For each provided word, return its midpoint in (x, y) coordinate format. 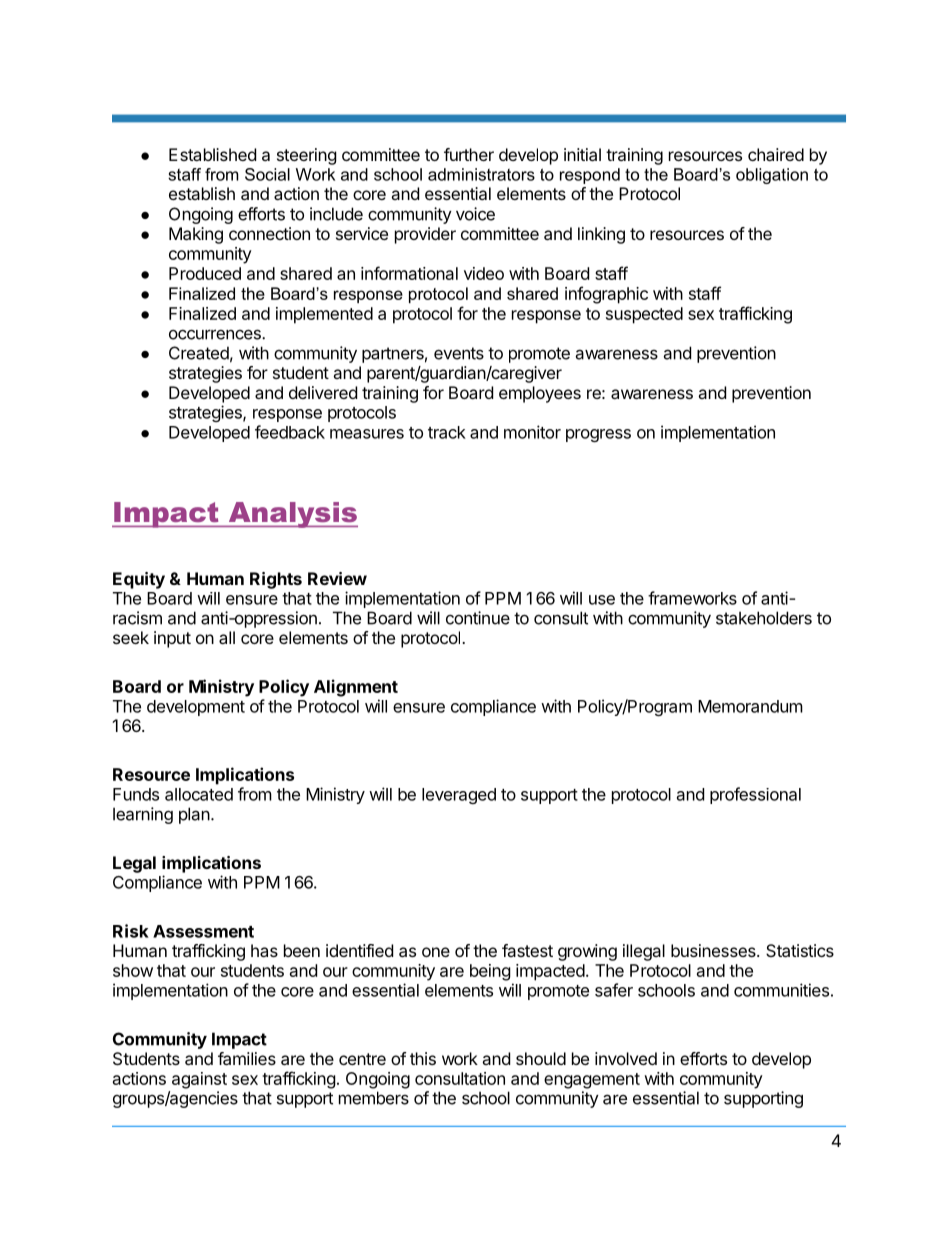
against (199, 1080)
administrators (481, 174)
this (423, 1058)
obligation (772, 176)
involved (626, 1058)
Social (267, 174)
